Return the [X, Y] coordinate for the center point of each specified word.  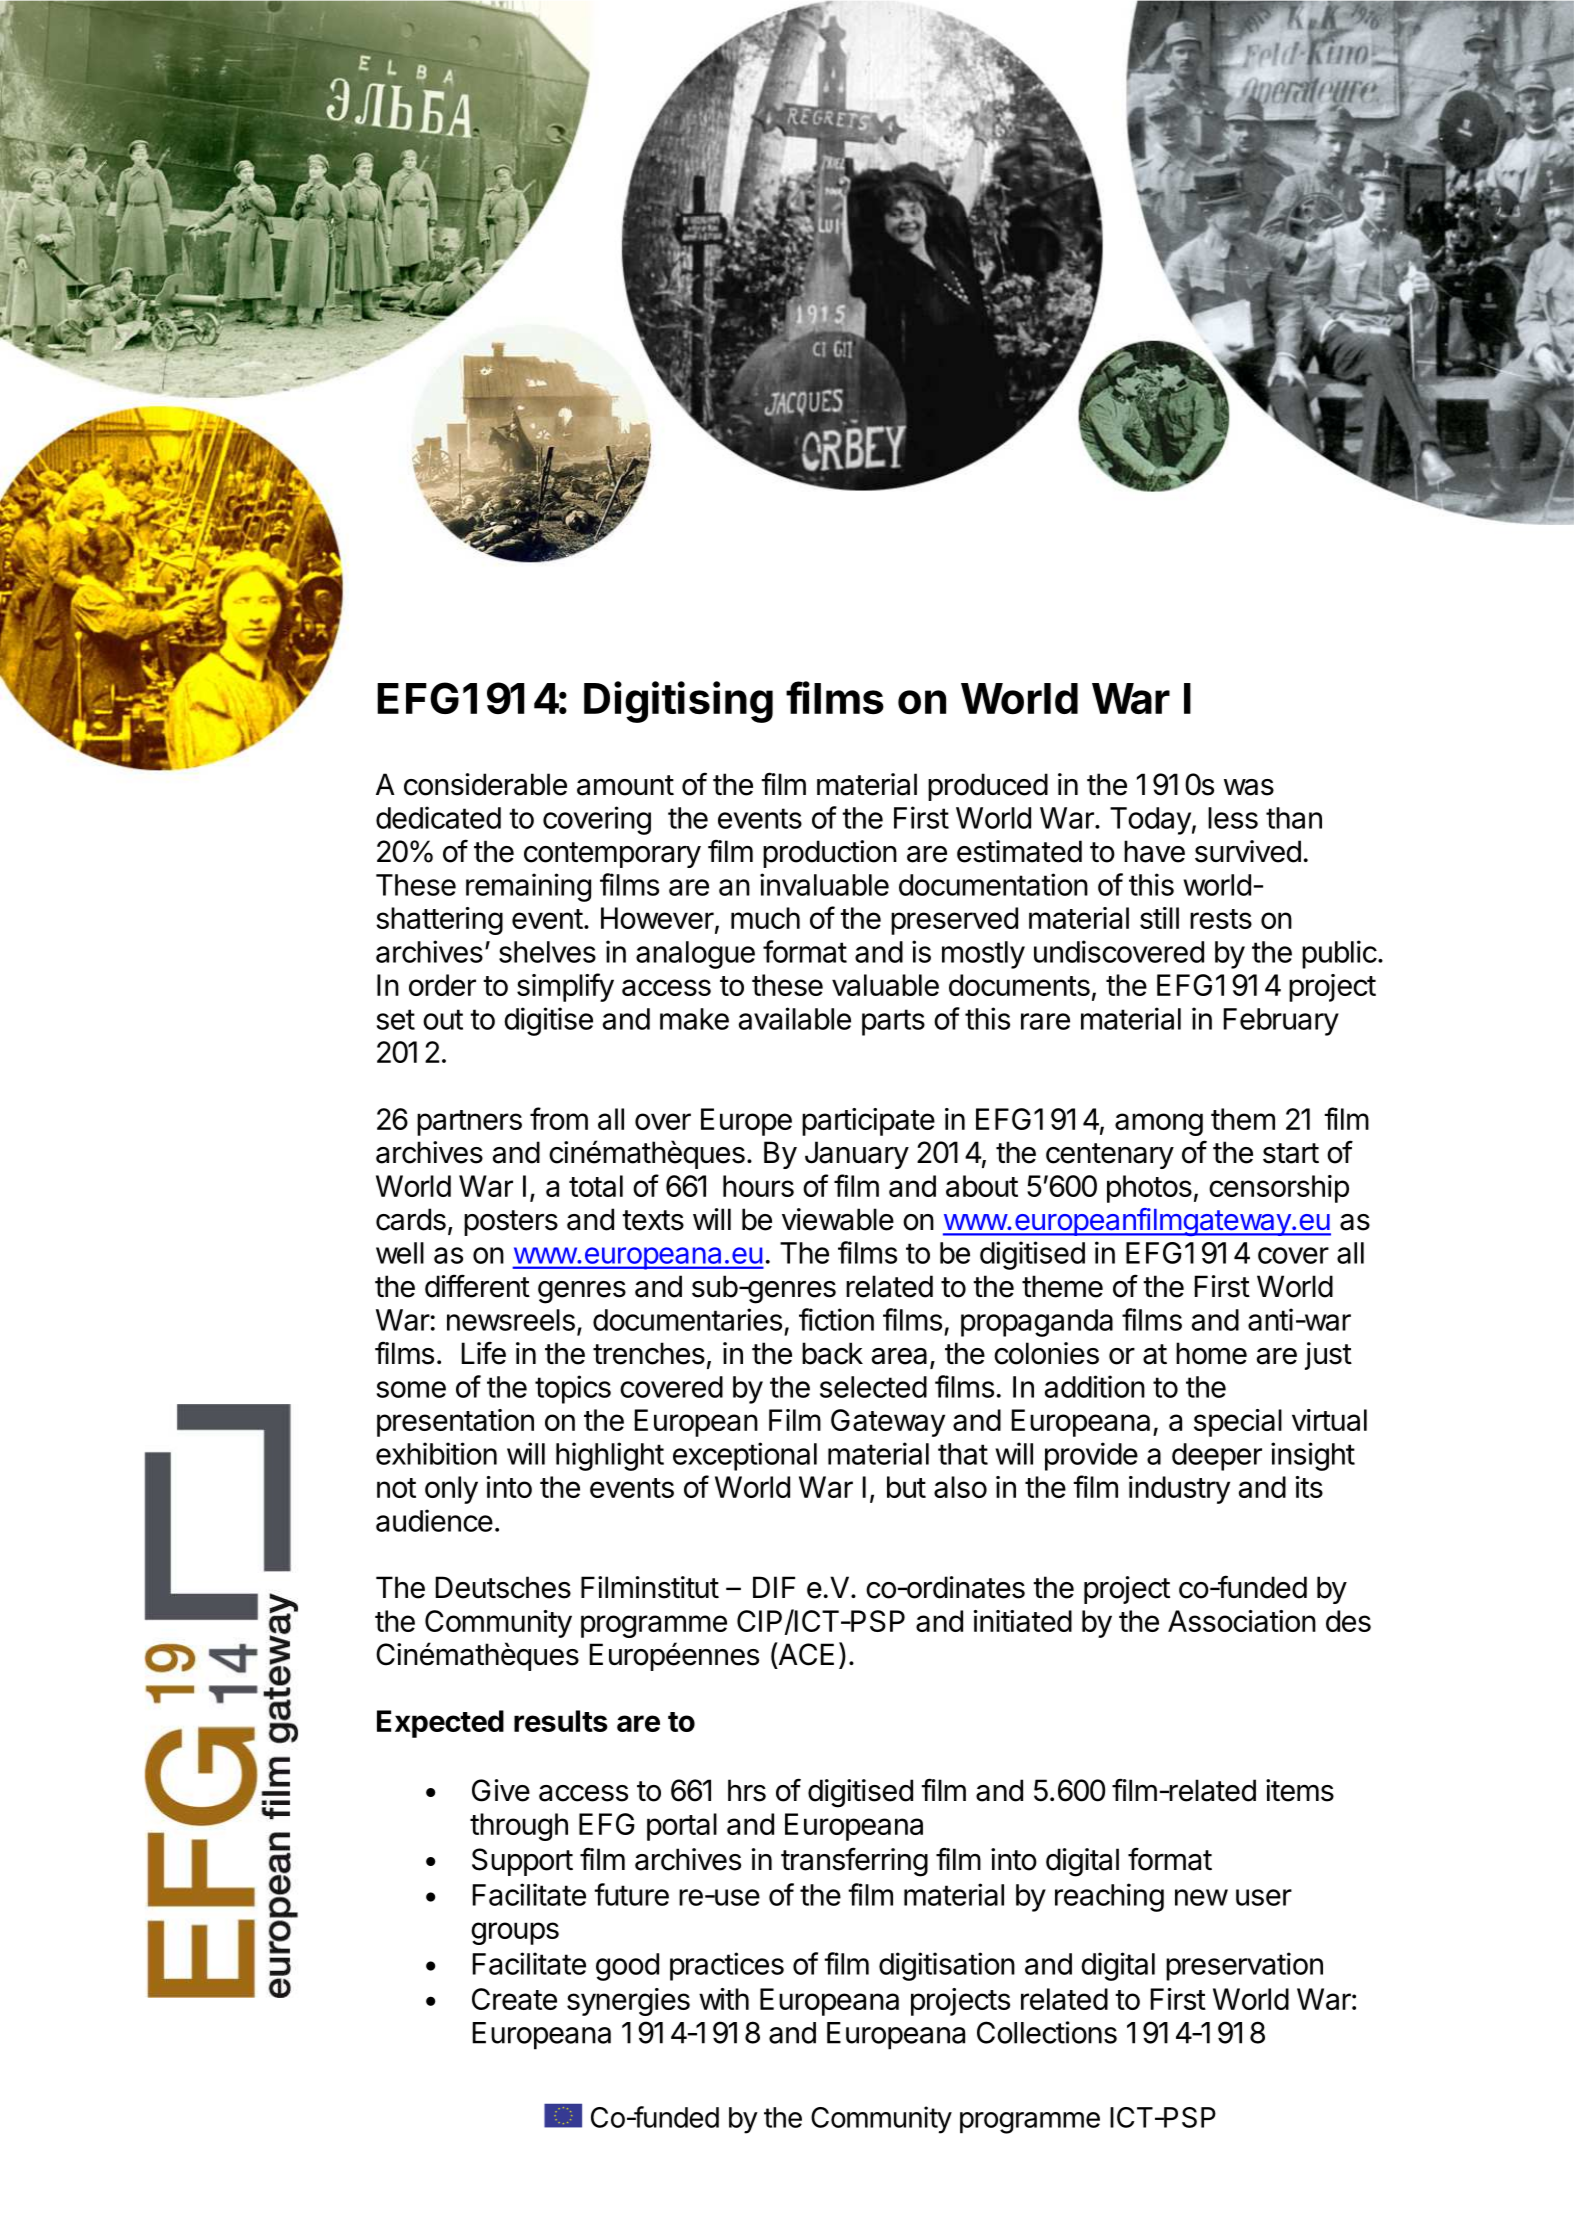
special [1238, 1423]
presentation [455, 1423]
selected [873, 1387]
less [1233, 818]
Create [514, 1999]
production [830, 854]
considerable [485, 784]
